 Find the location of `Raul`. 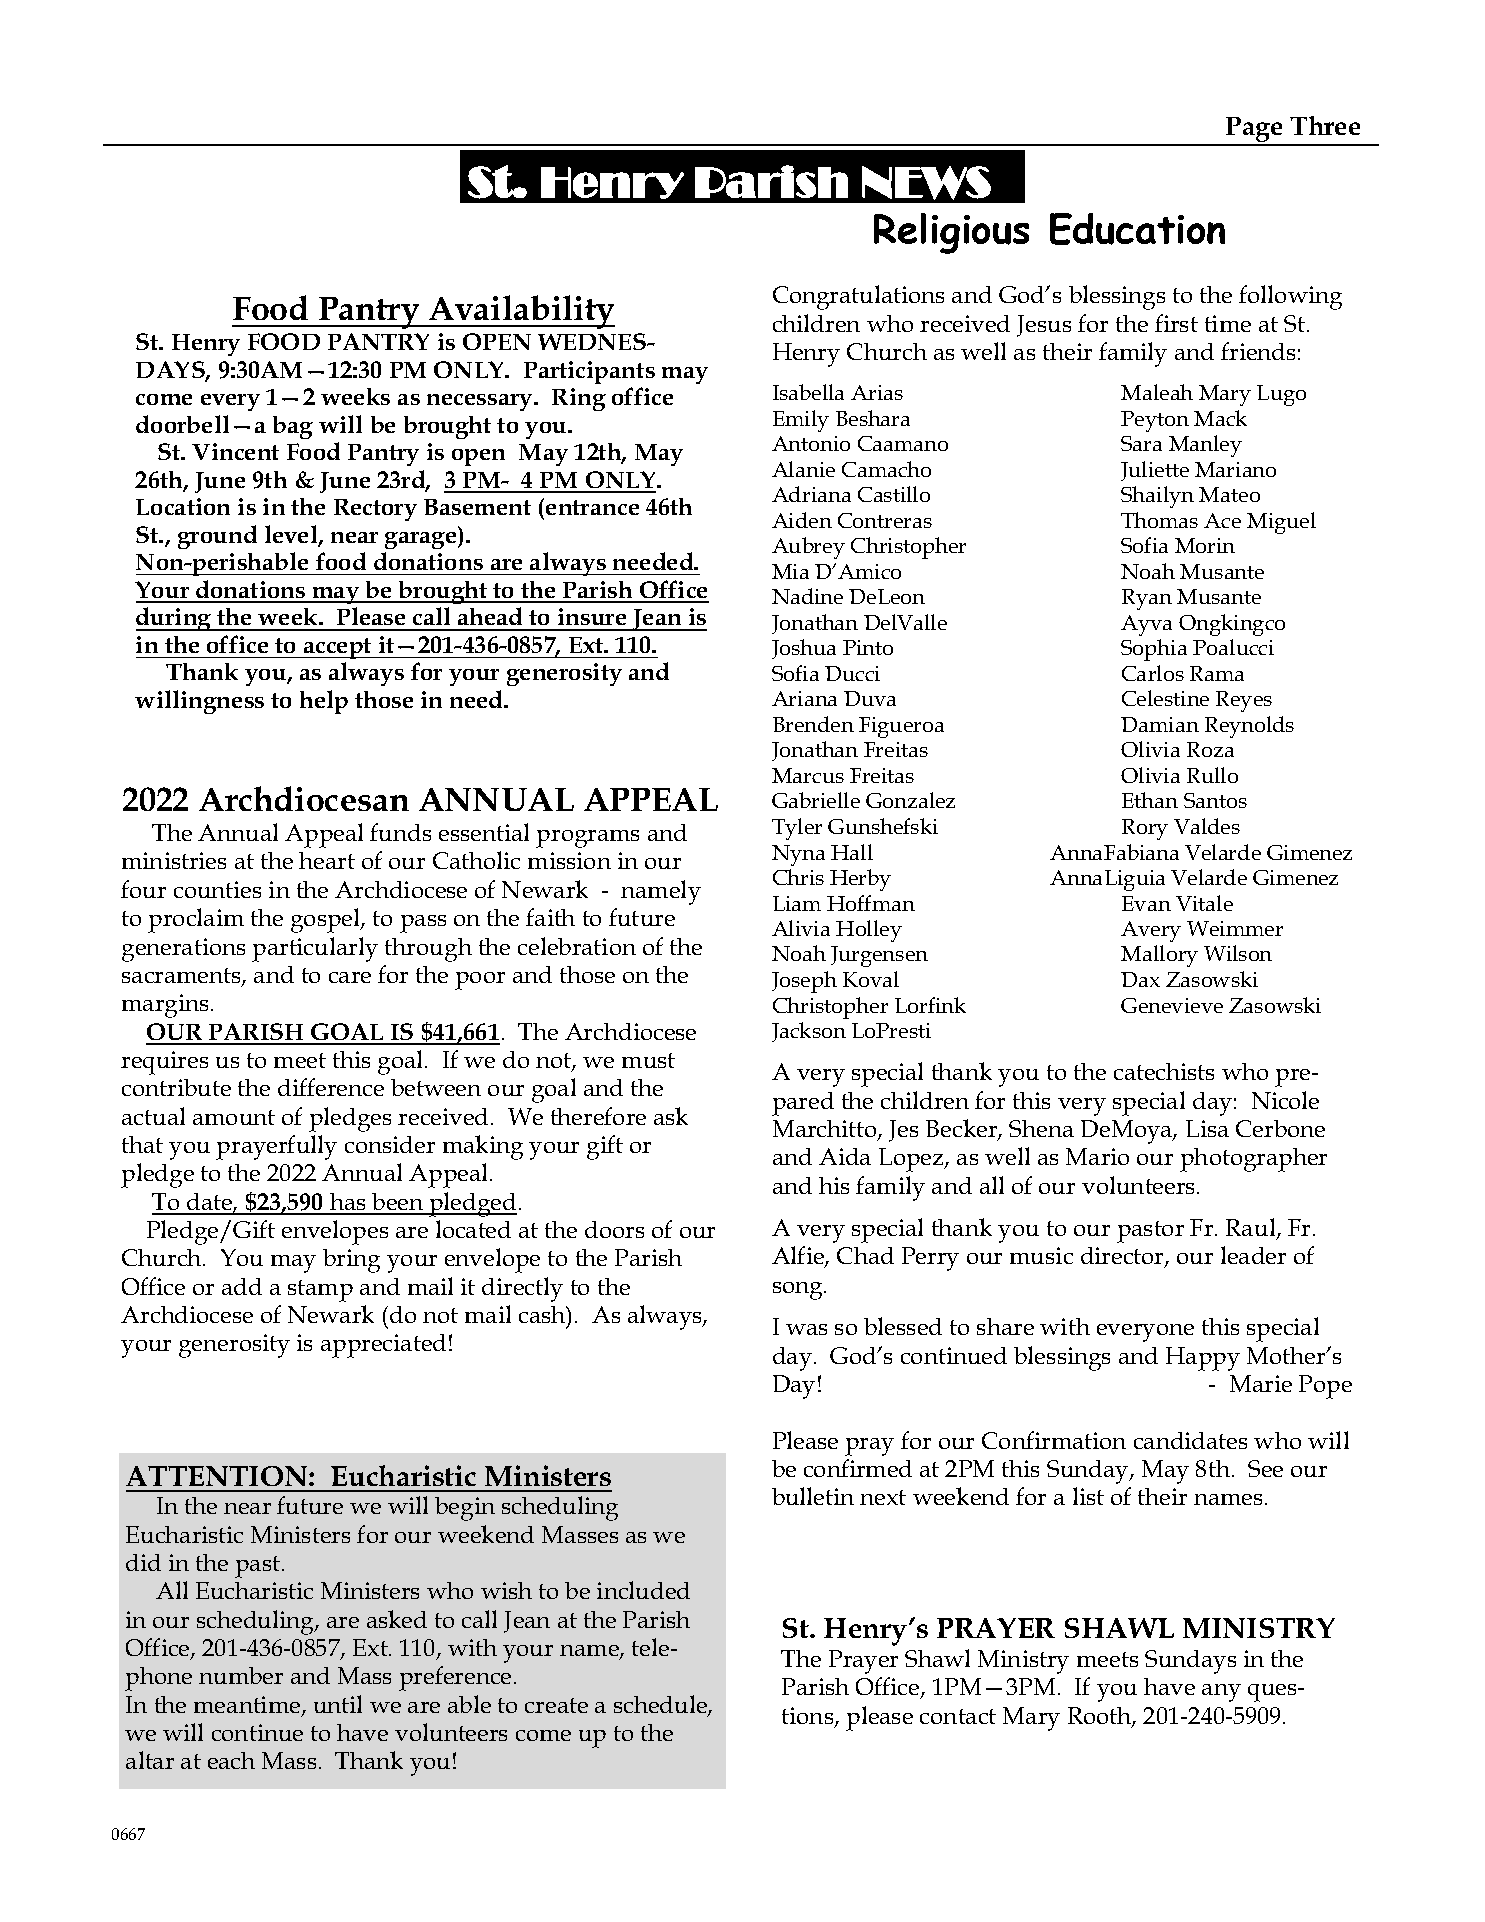

Raul is located at coordinates (1252, 1228).
